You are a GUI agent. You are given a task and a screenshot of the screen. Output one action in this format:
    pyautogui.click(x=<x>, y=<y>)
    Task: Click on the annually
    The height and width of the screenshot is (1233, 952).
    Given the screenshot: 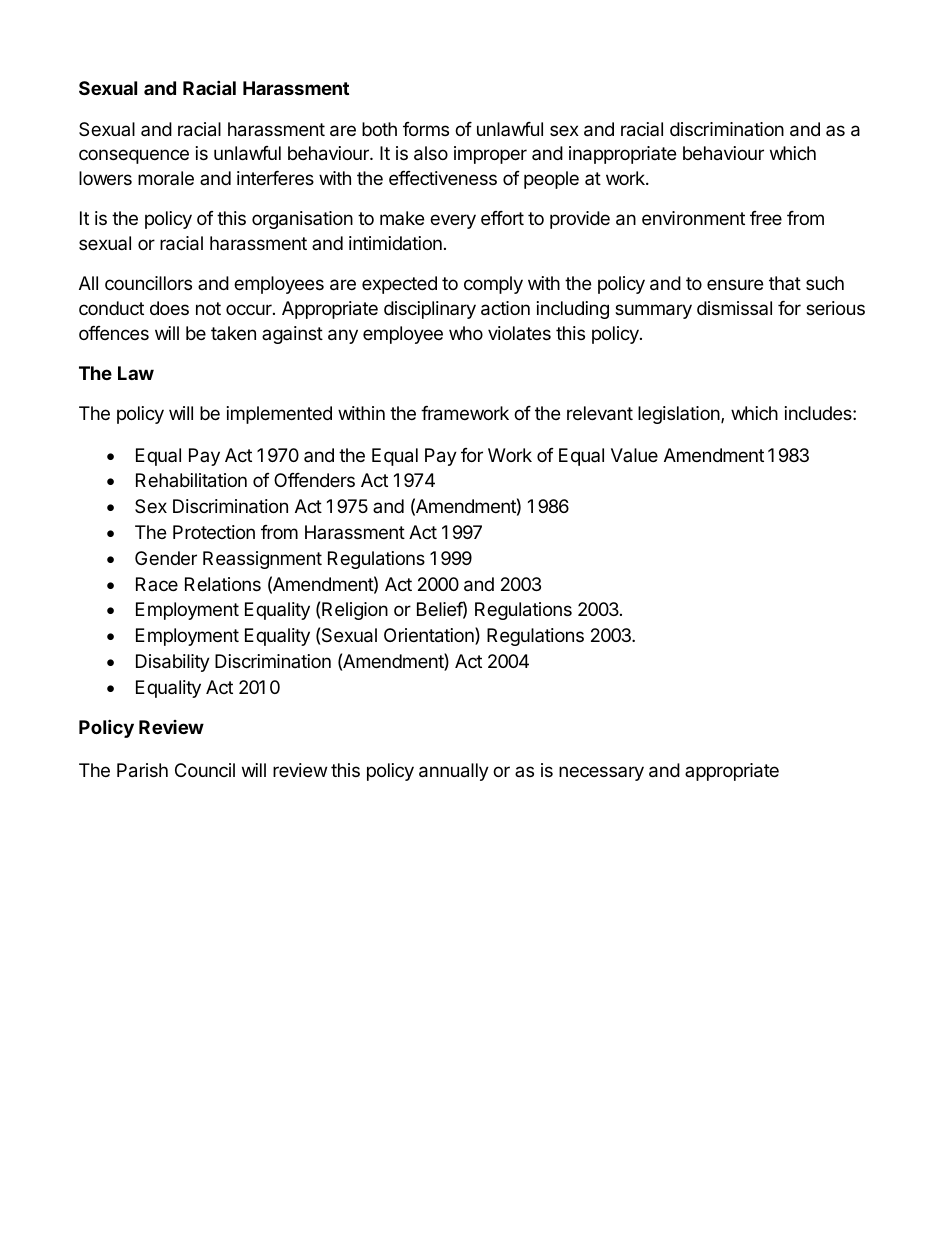 What is the action you would take?
    pyautogui.click(x=454, y=772)
